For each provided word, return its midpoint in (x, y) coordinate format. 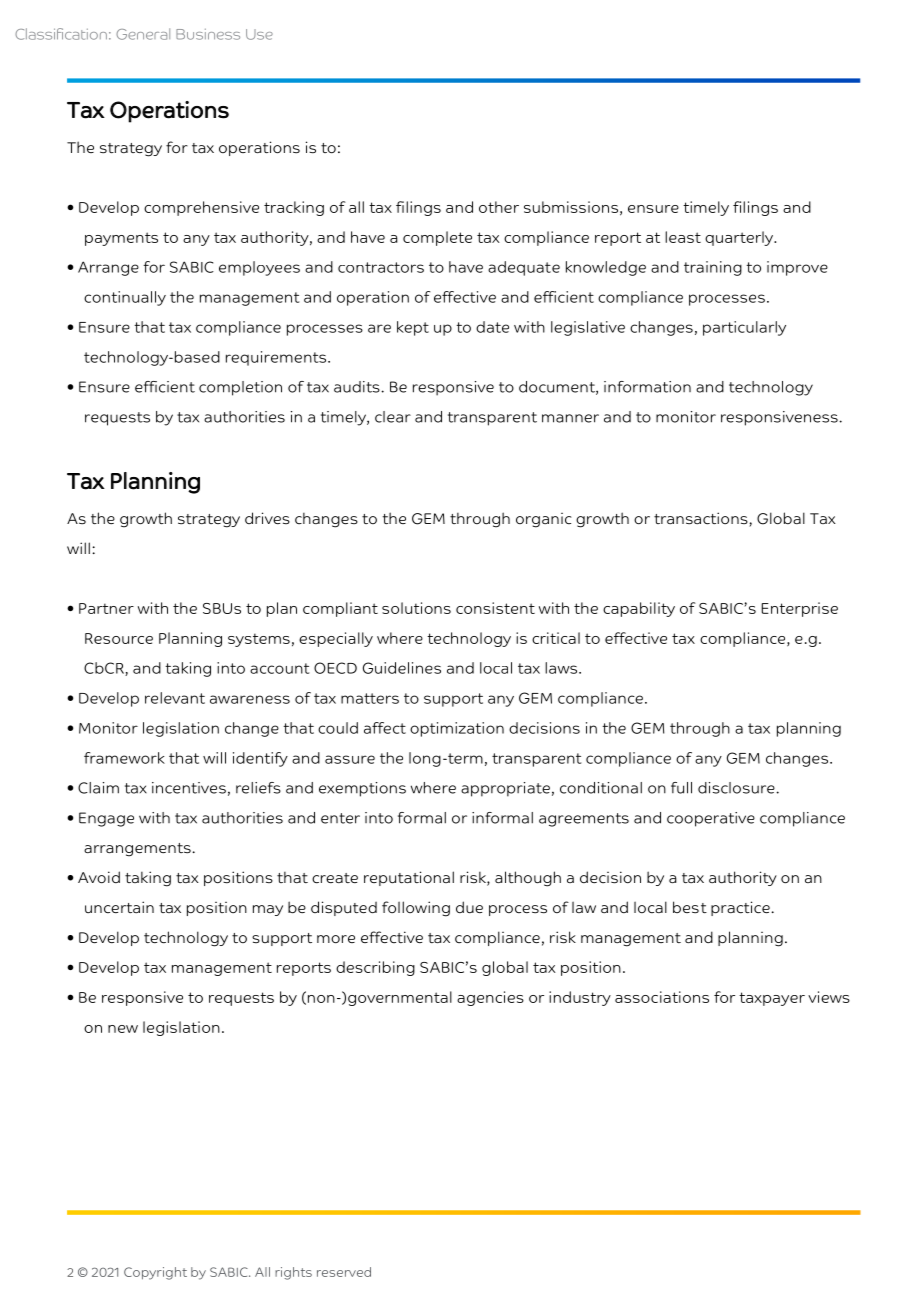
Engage (106, 819)
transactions (702, 519)
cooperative (711, 819)
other (499, 207)
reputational (409, 878)
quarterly (740, 238)
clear (393, 417)
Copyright (155, 1273)
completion (240, 388)
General (143, 34)
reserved (344, 1272)
